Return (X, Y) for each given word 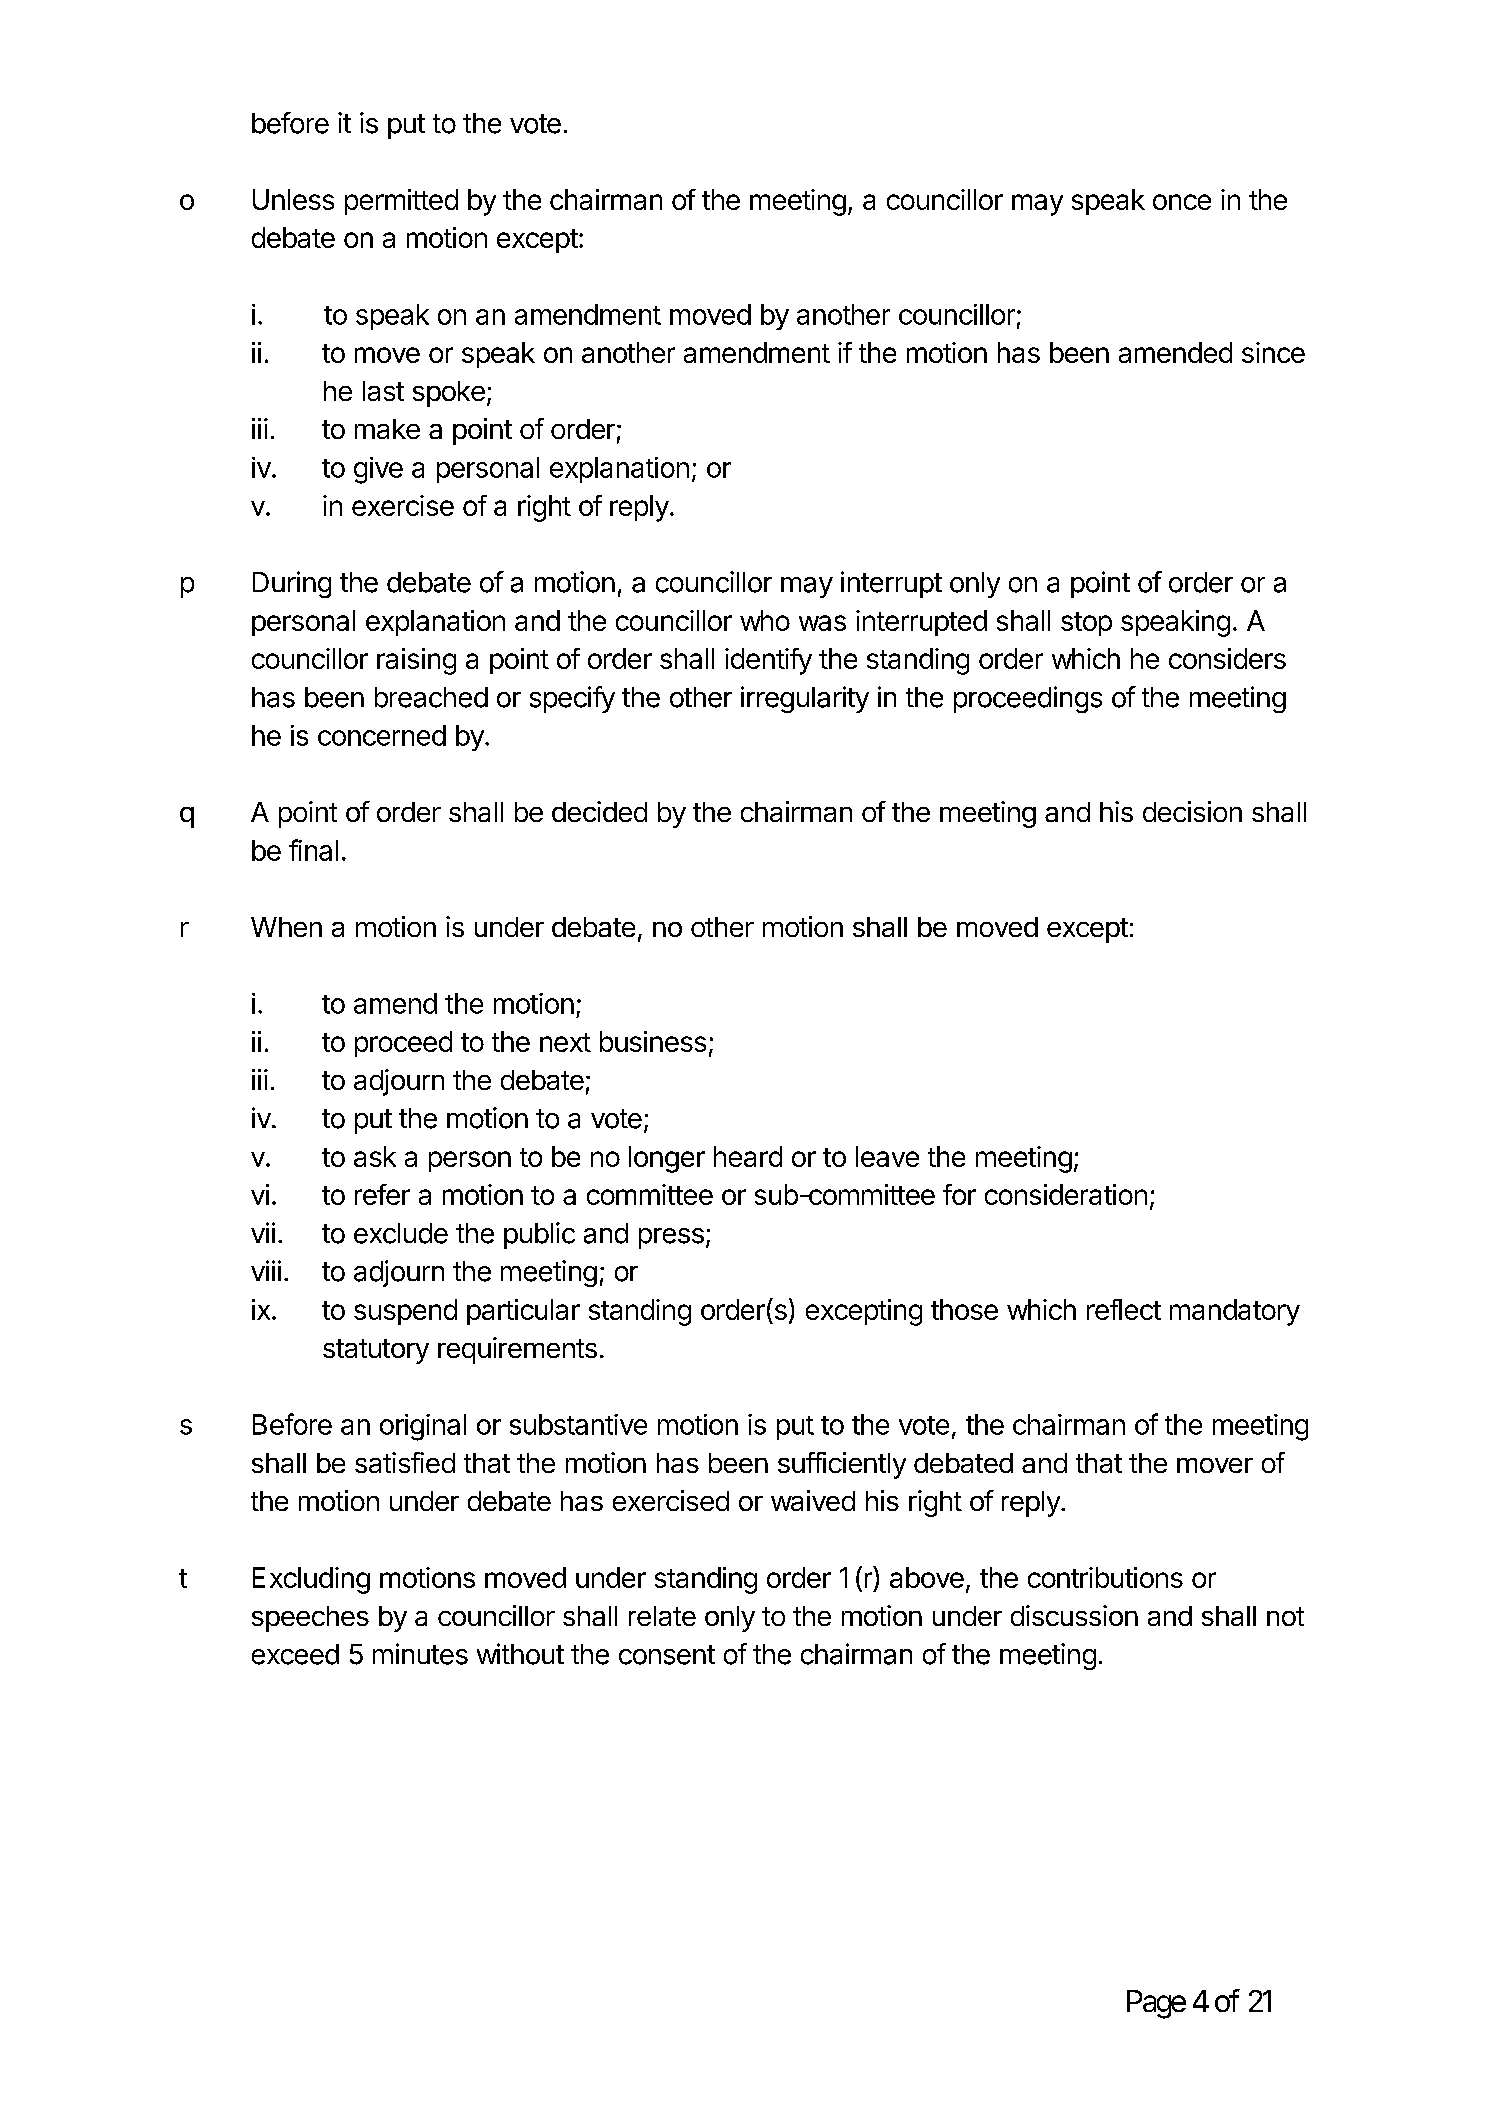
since (1273, 352)
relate (662, 1616)
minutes (420, 1654)
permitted (401, 202)
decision (1192, 811)
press (671, 1238)
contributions (1105, 1577)
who (765, 620)
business (653, 1041)
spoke (449, 394)
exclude (401, 1233)
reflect (1124, 1309)
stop (1086, 624)
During (292, 584)
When (286, 927)
